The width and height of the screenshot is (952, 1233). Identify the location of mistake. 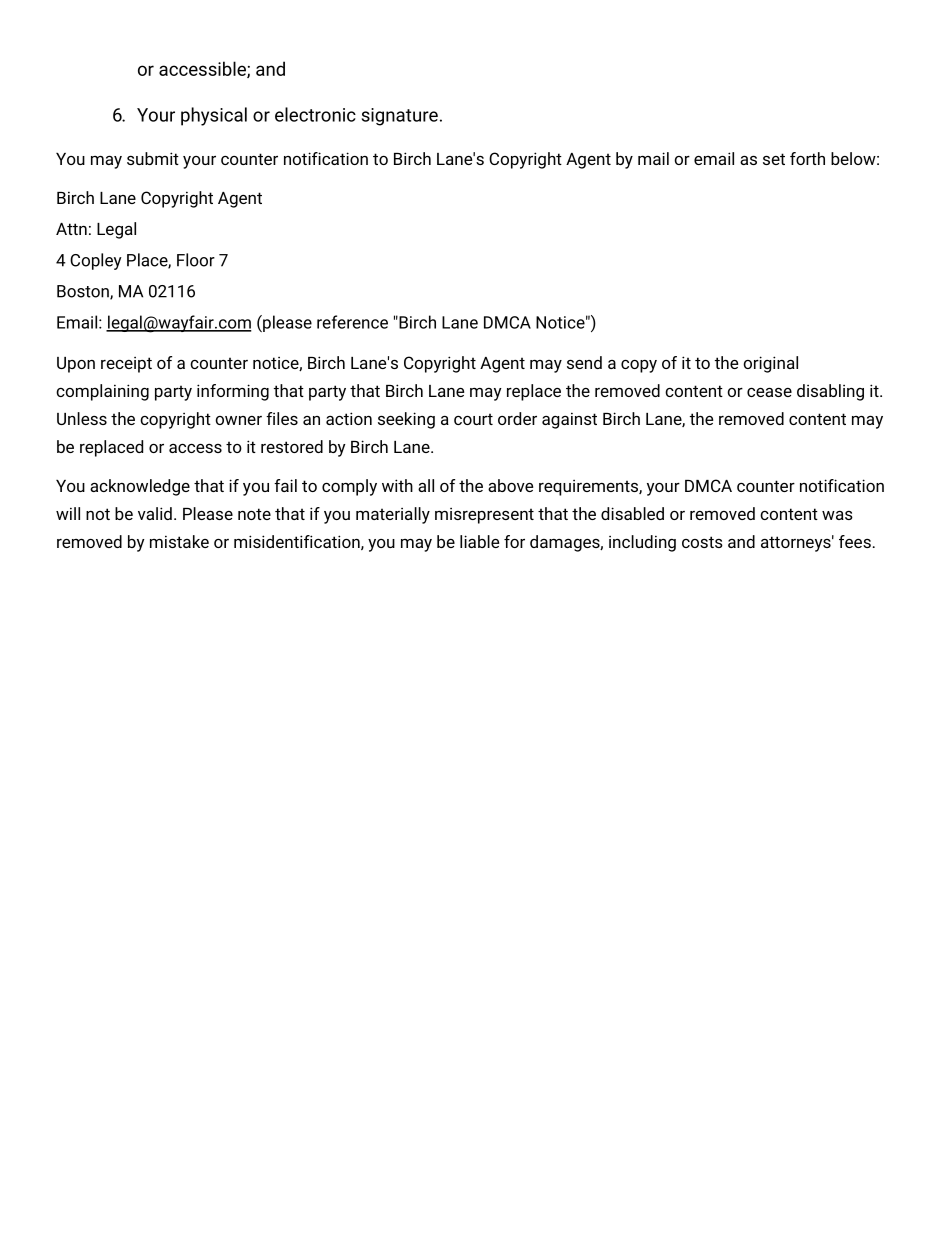
(179, 541).
